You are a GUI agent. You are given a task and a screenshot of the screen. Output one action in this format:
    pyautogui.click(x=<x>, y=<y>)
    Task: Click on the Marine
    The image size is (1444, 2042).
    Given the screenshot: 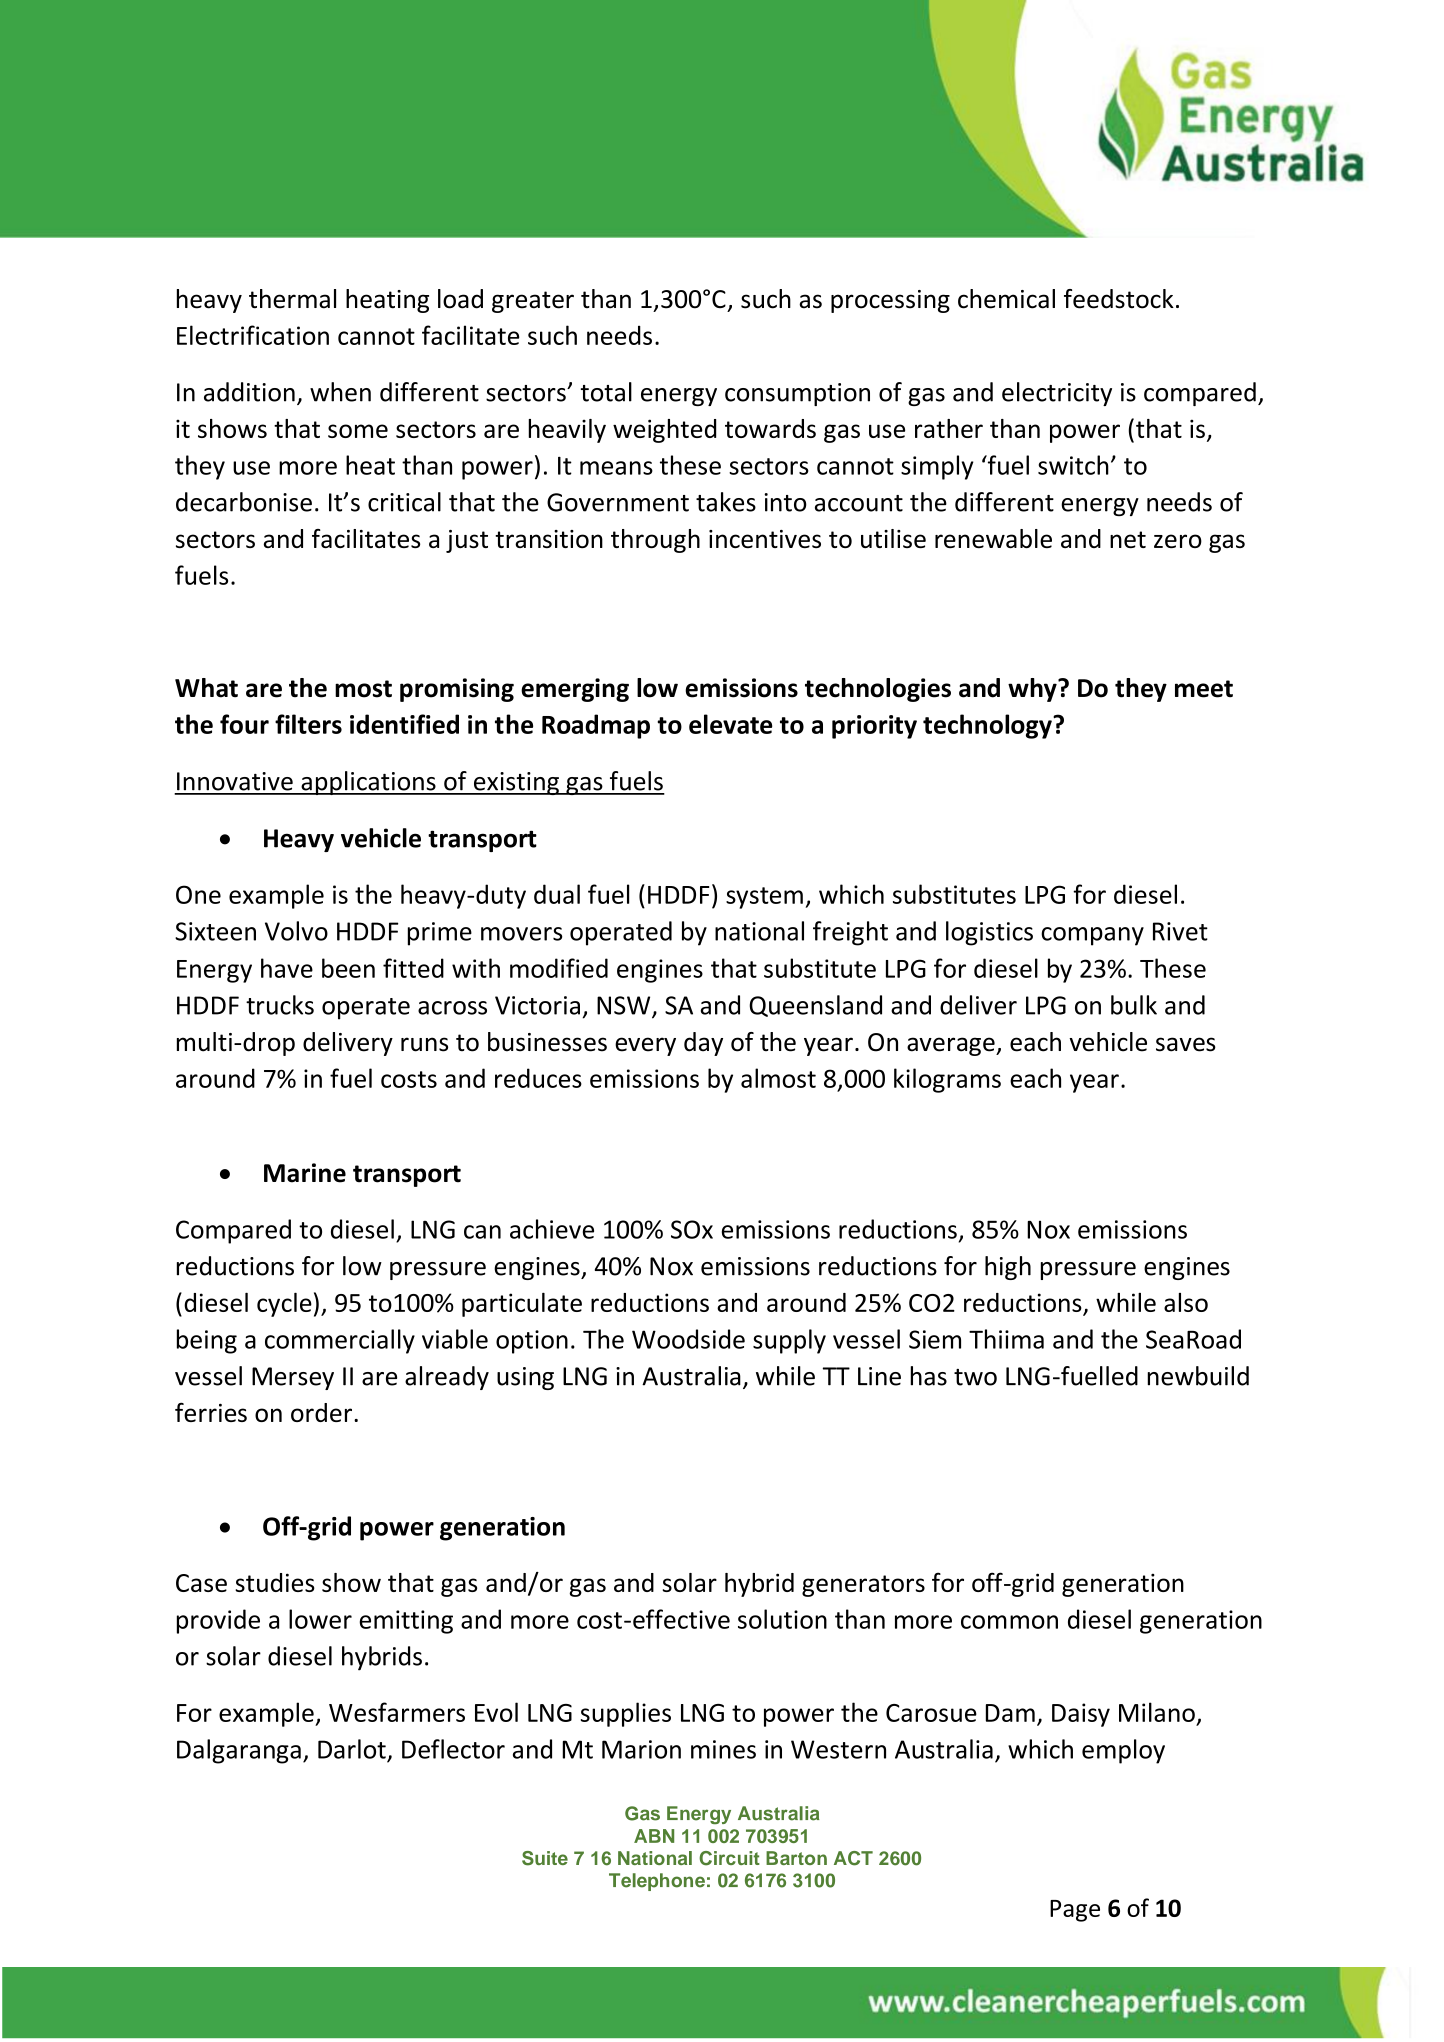 What is the action you would take?
    pyautogui.click(x=305, y=1173)
